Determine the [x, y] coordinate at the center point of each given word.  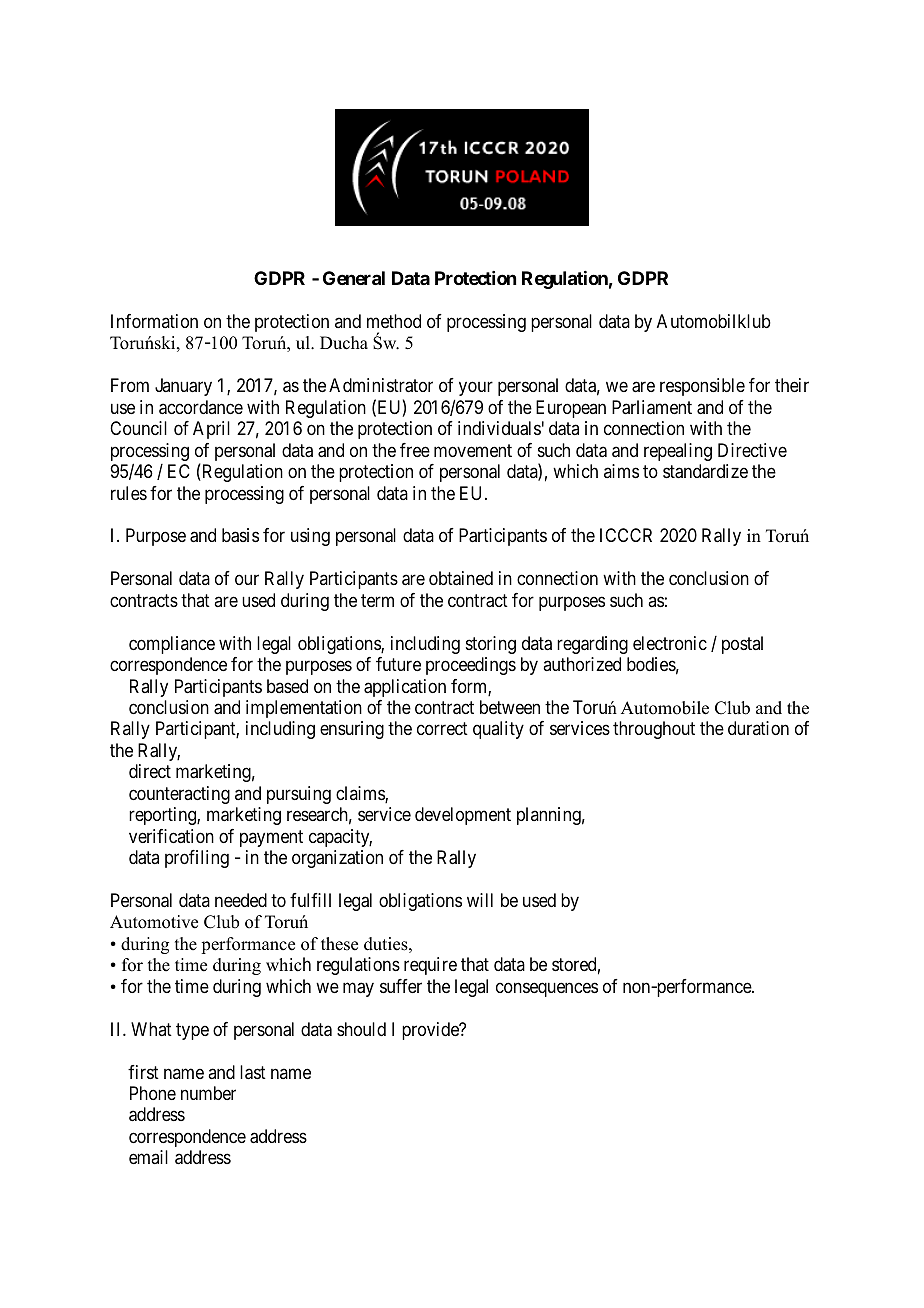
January [183, 387]
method [394, 321]
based [287, 686]
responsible [702, 387]
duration [758, 728]
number [208, 1093]
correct [442, 729]
